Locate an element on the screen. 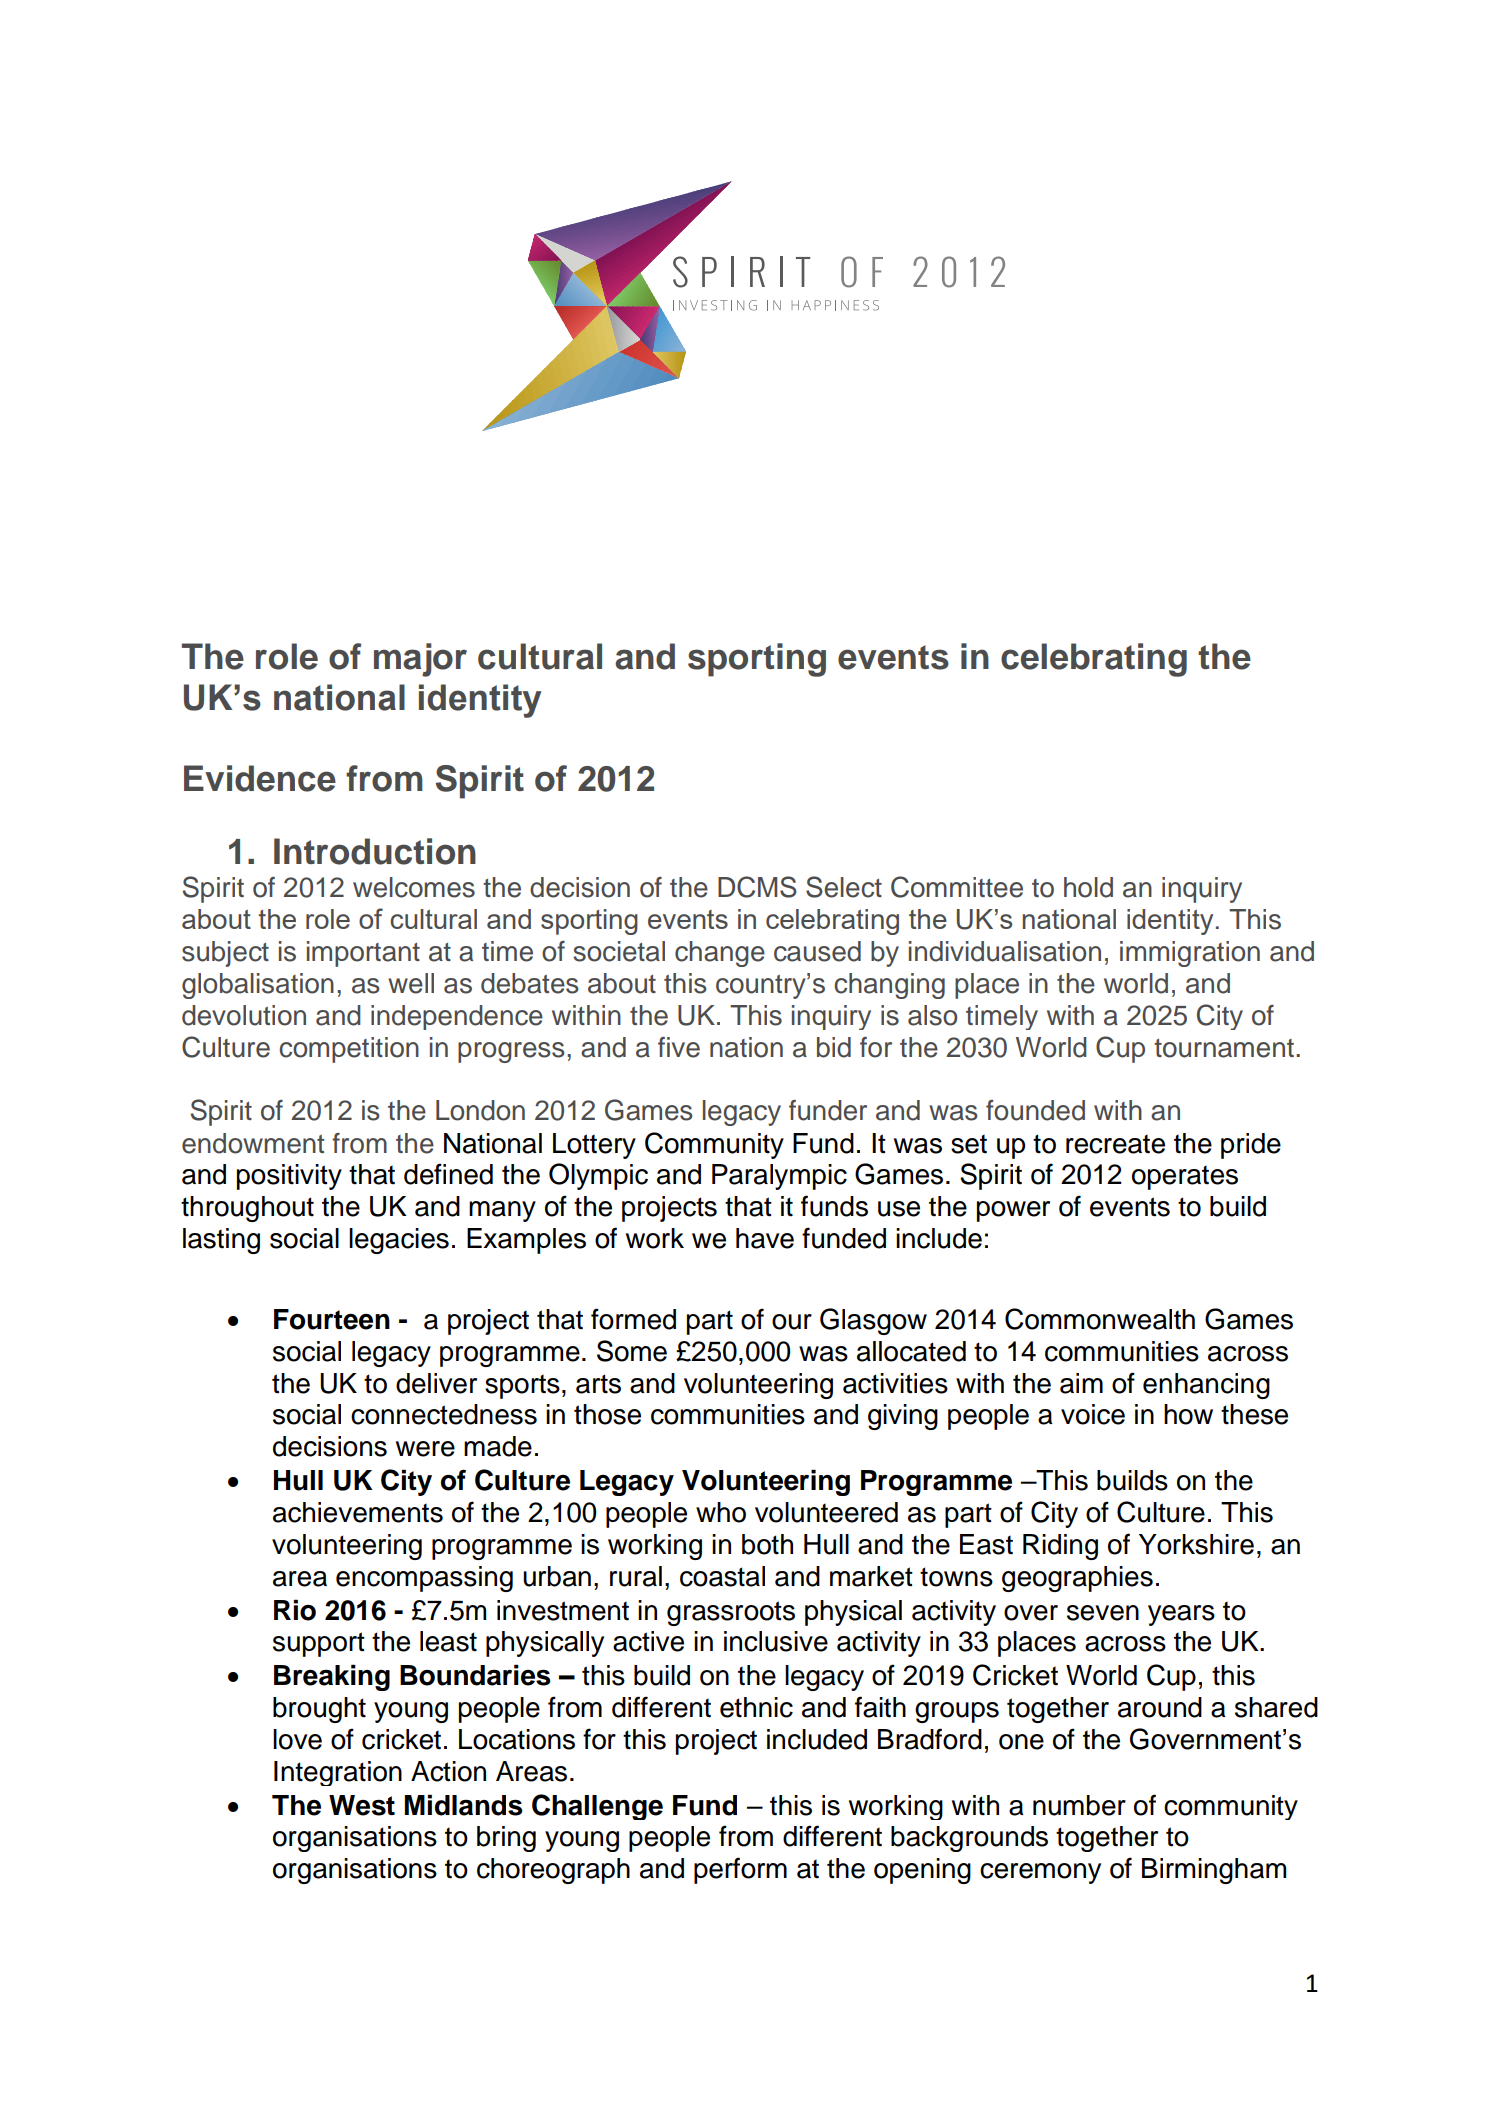 Image resolution: width=1500 pixels, height=2122 pixels. were is located at coordinates (425, 1449).
